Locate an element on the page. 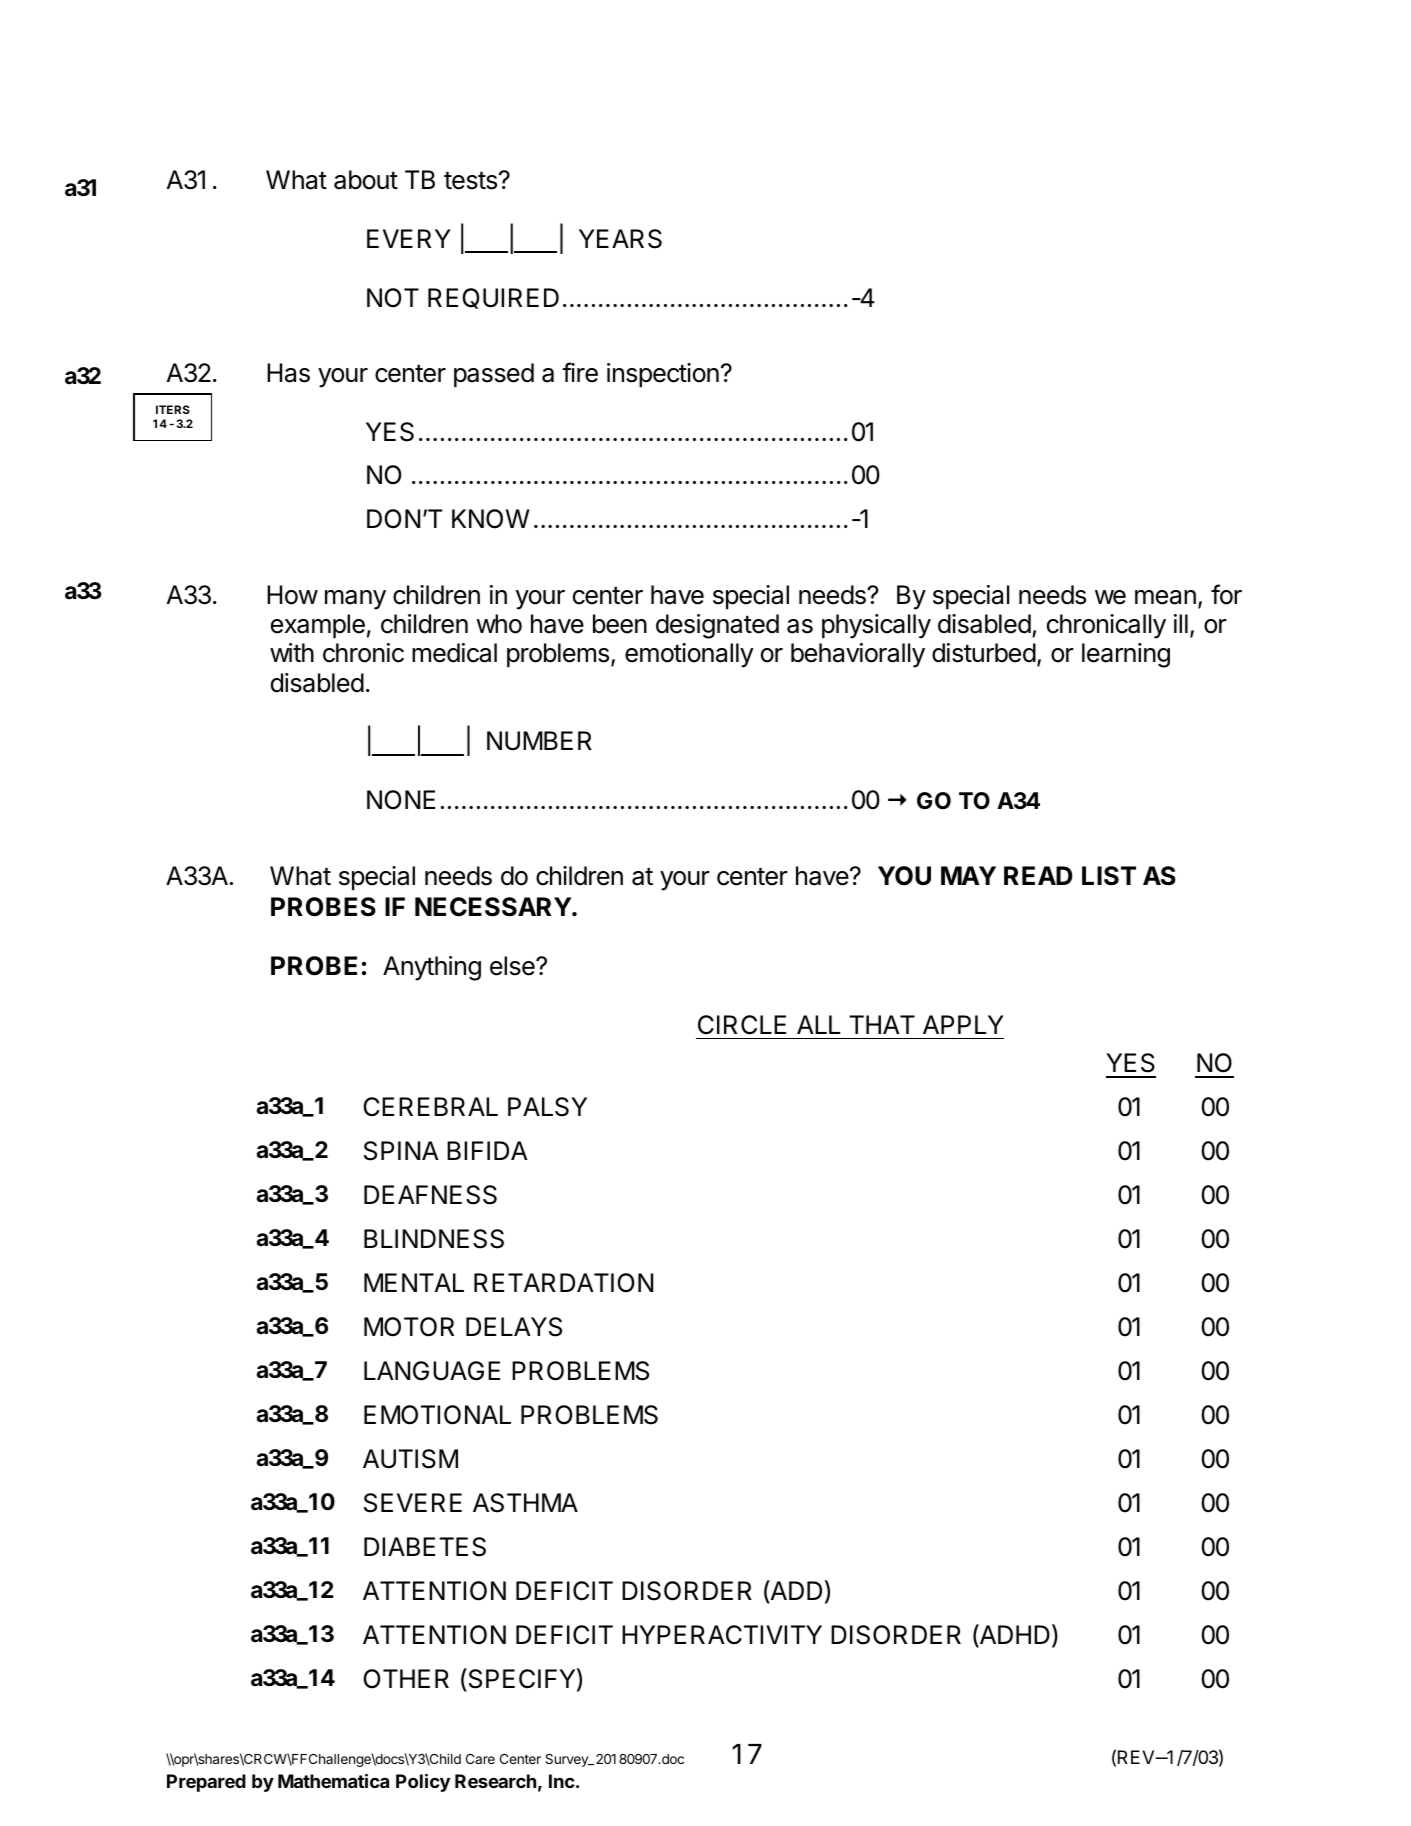 This page has height=1826, width=1411. Mathematica is located at coordinates (333, 1781).
